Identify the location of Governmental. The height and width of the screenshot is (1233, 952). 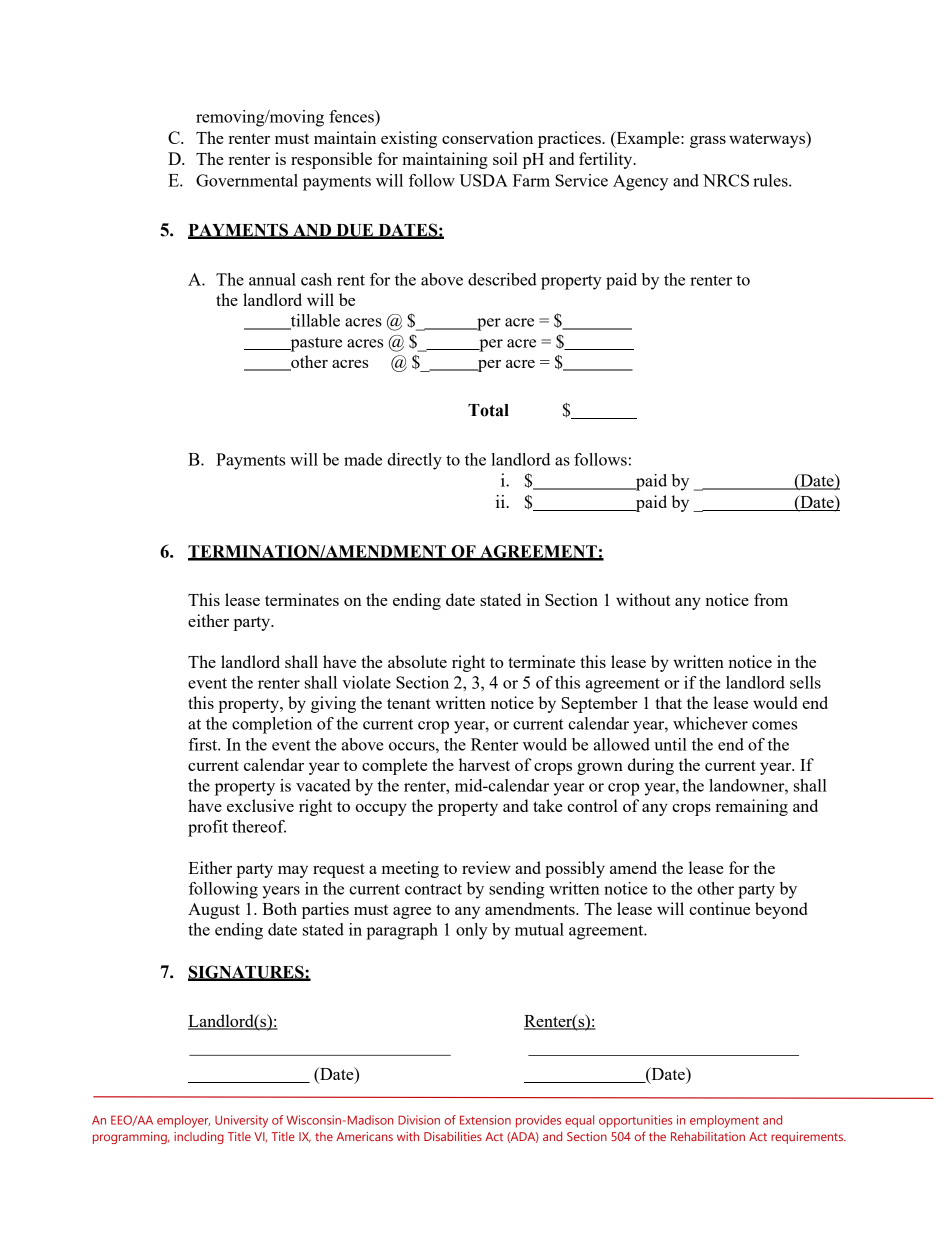
(247, 180).
